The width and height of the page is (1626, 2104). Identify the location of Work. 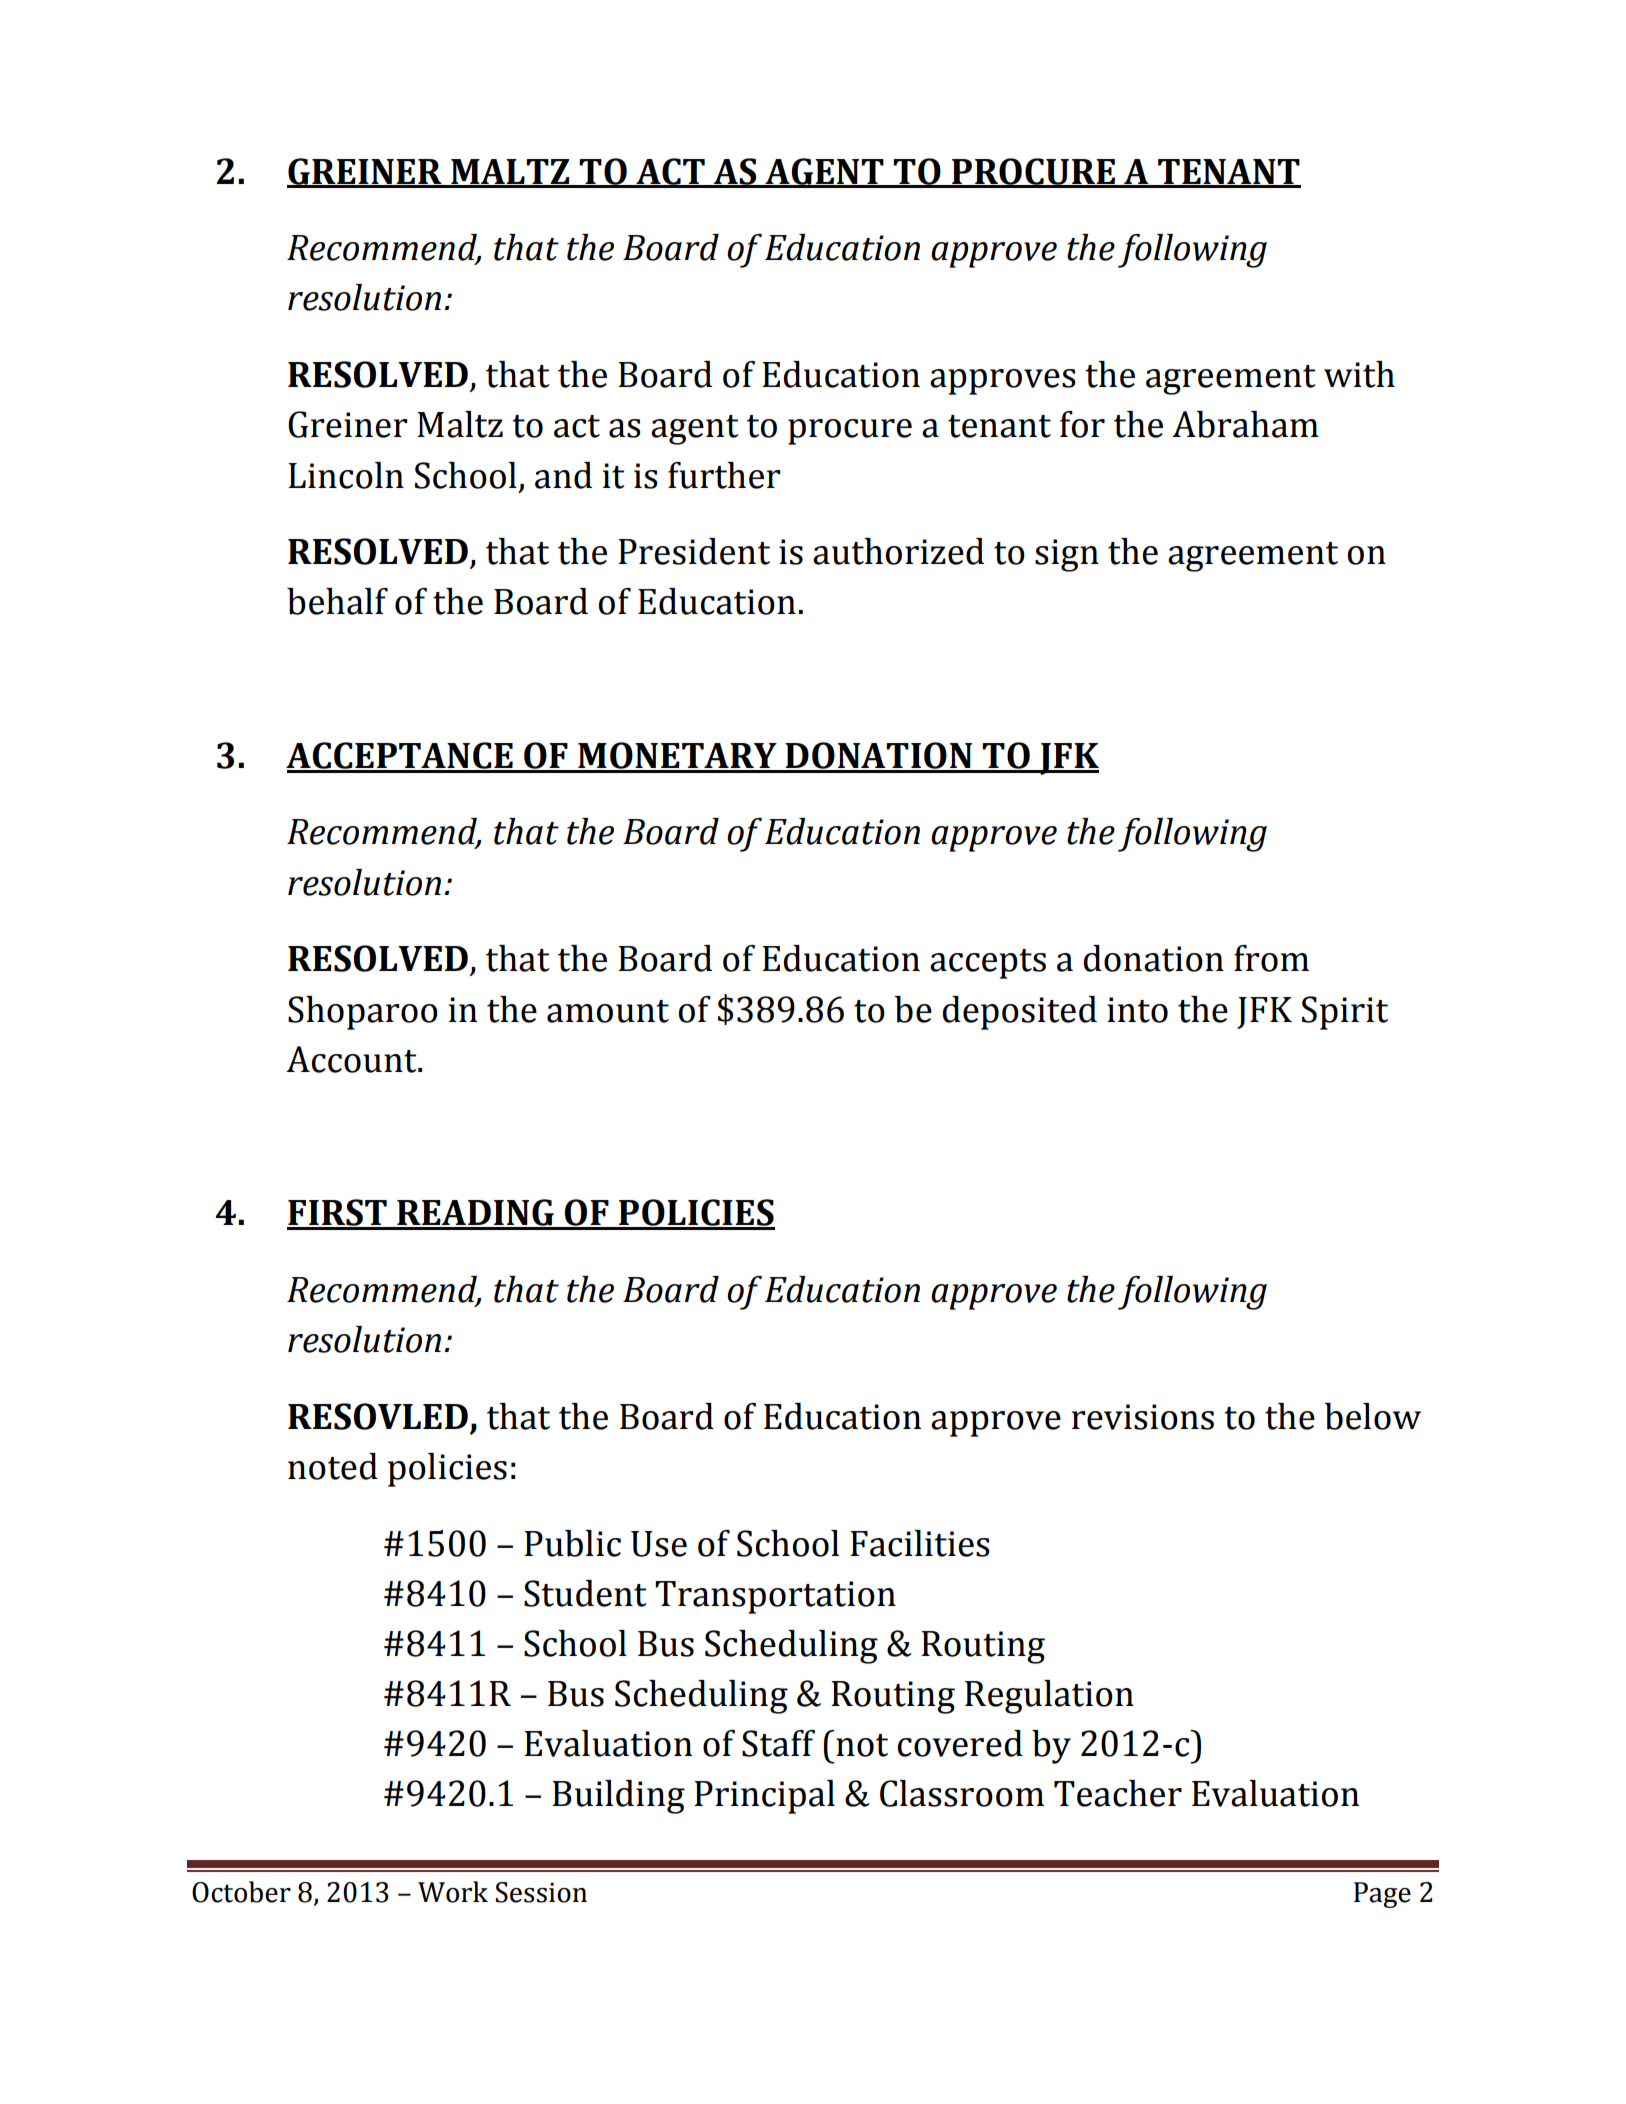
(453, 1892).
